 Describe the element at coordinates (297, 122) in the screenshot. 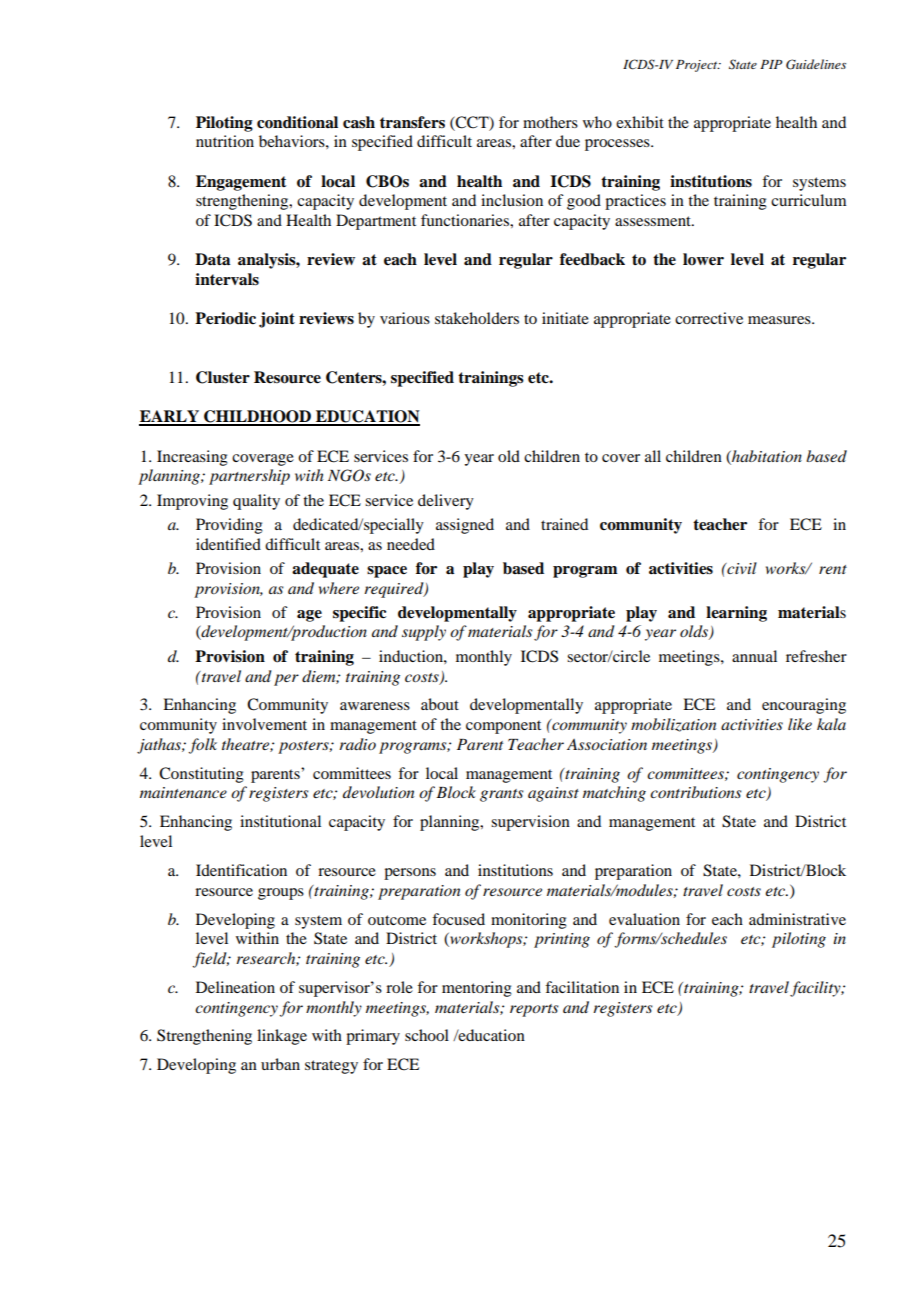

I see `conditional` at that location.
